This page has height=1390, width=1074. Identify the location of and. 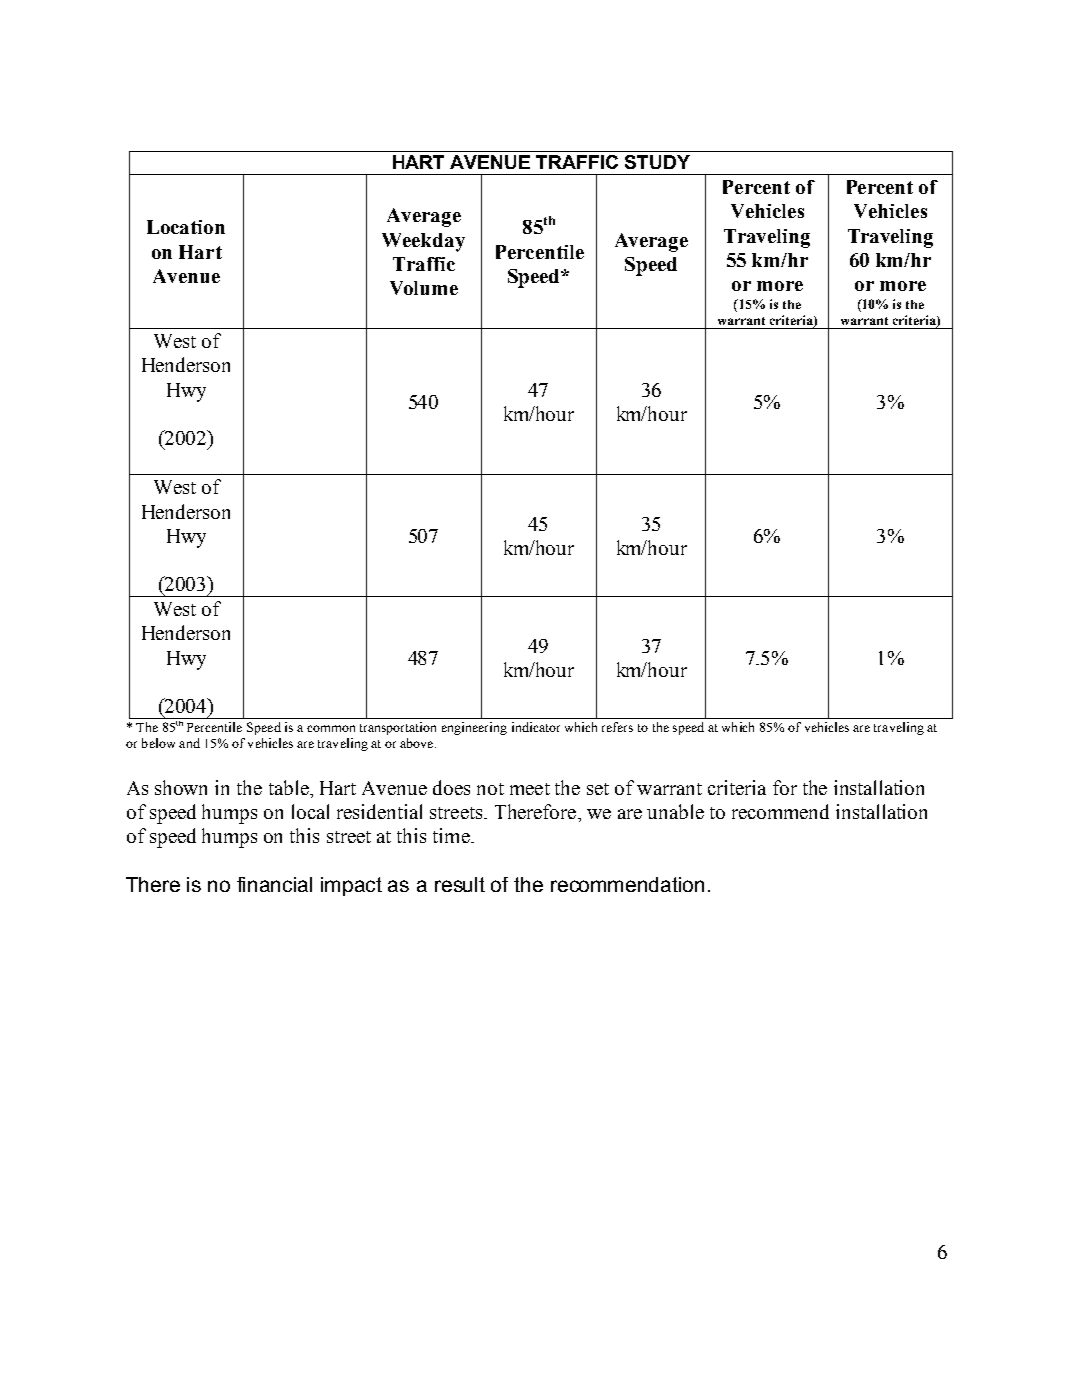
(189, 743).
